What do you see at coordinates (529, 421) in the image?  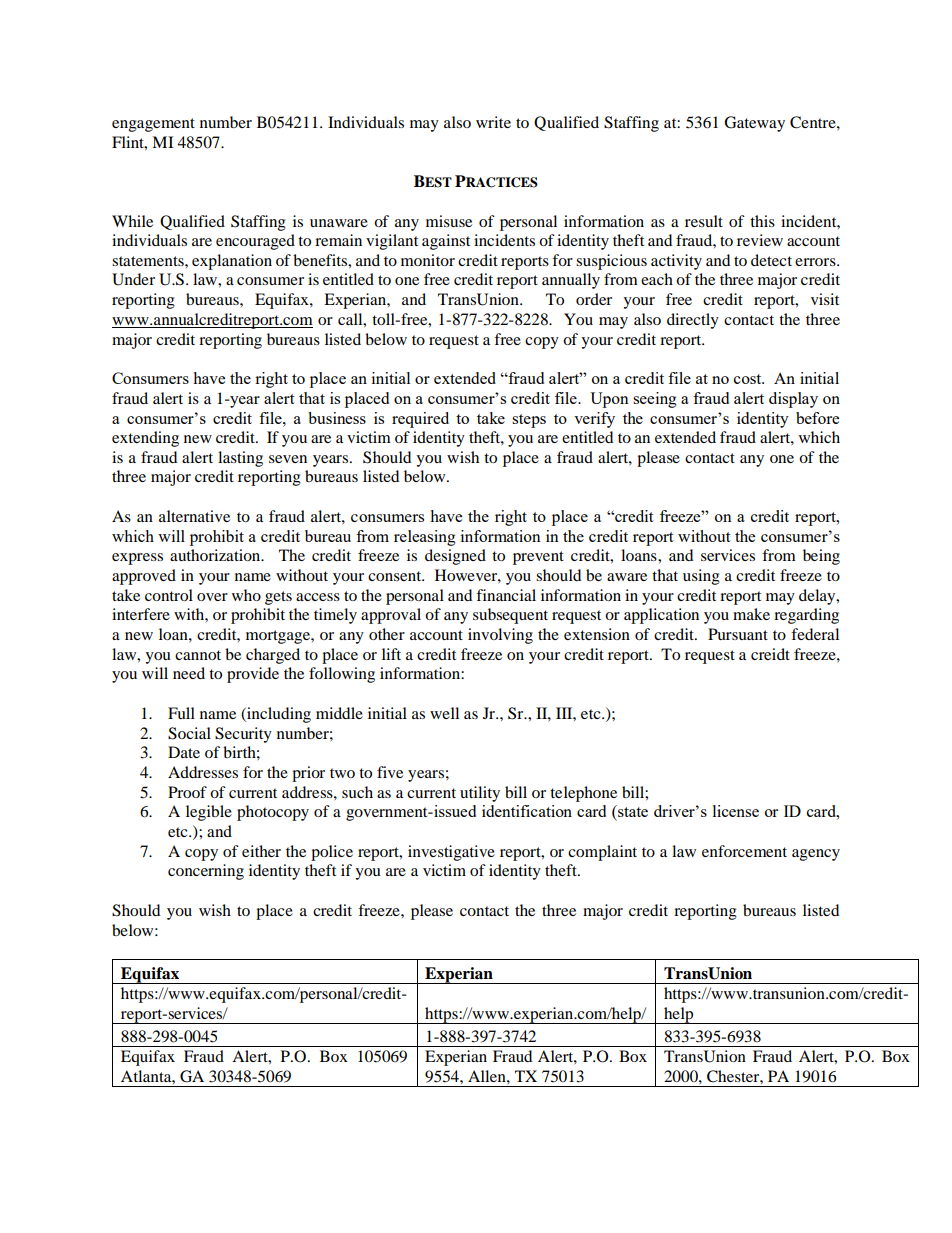 I see `steps` at bounding box center [529, 421].
